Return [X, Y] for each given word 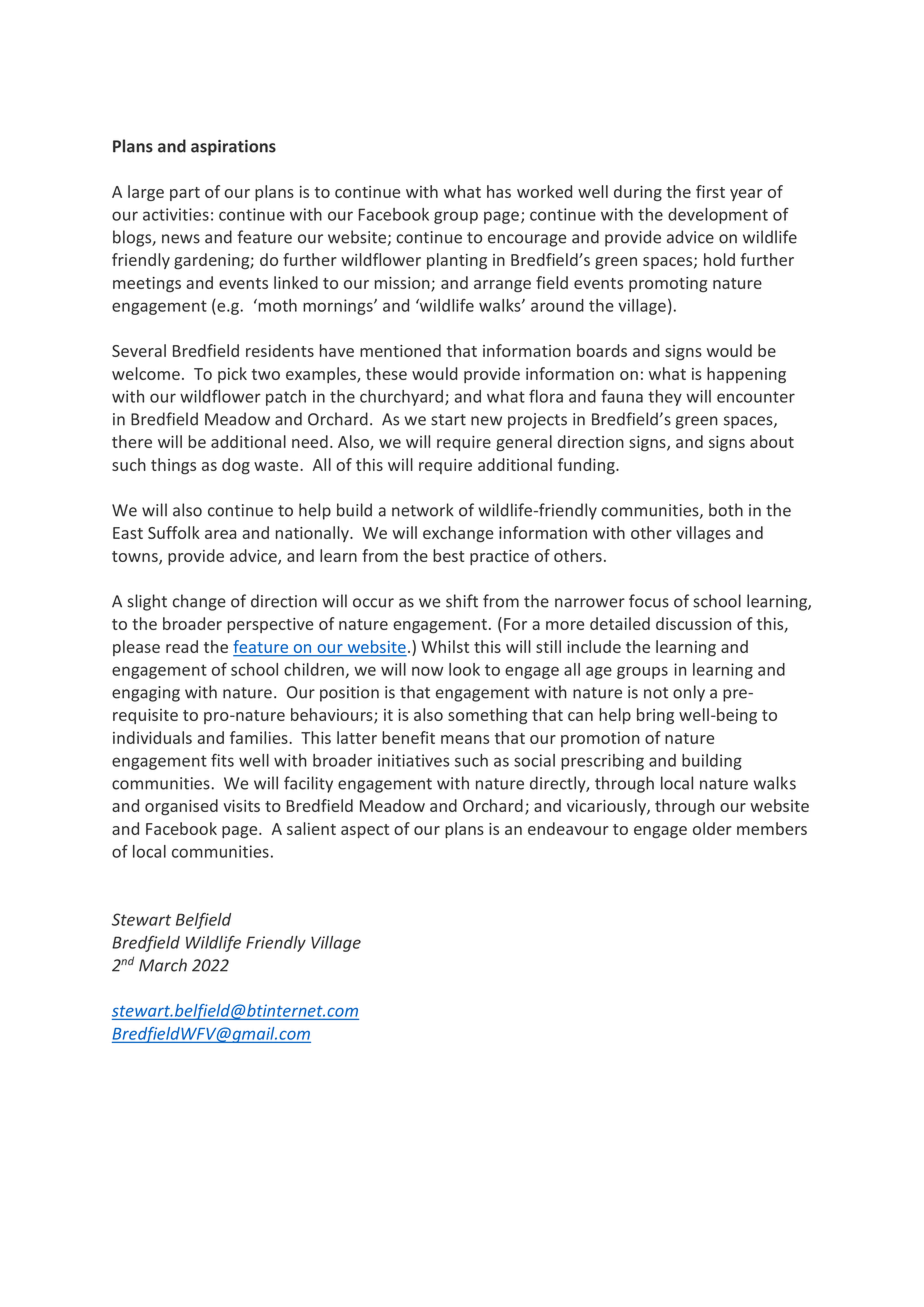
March [163, 965]
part [185, 194]
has [499, 191]
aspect [365, 831]
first [710, 191]
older [712, 828]
